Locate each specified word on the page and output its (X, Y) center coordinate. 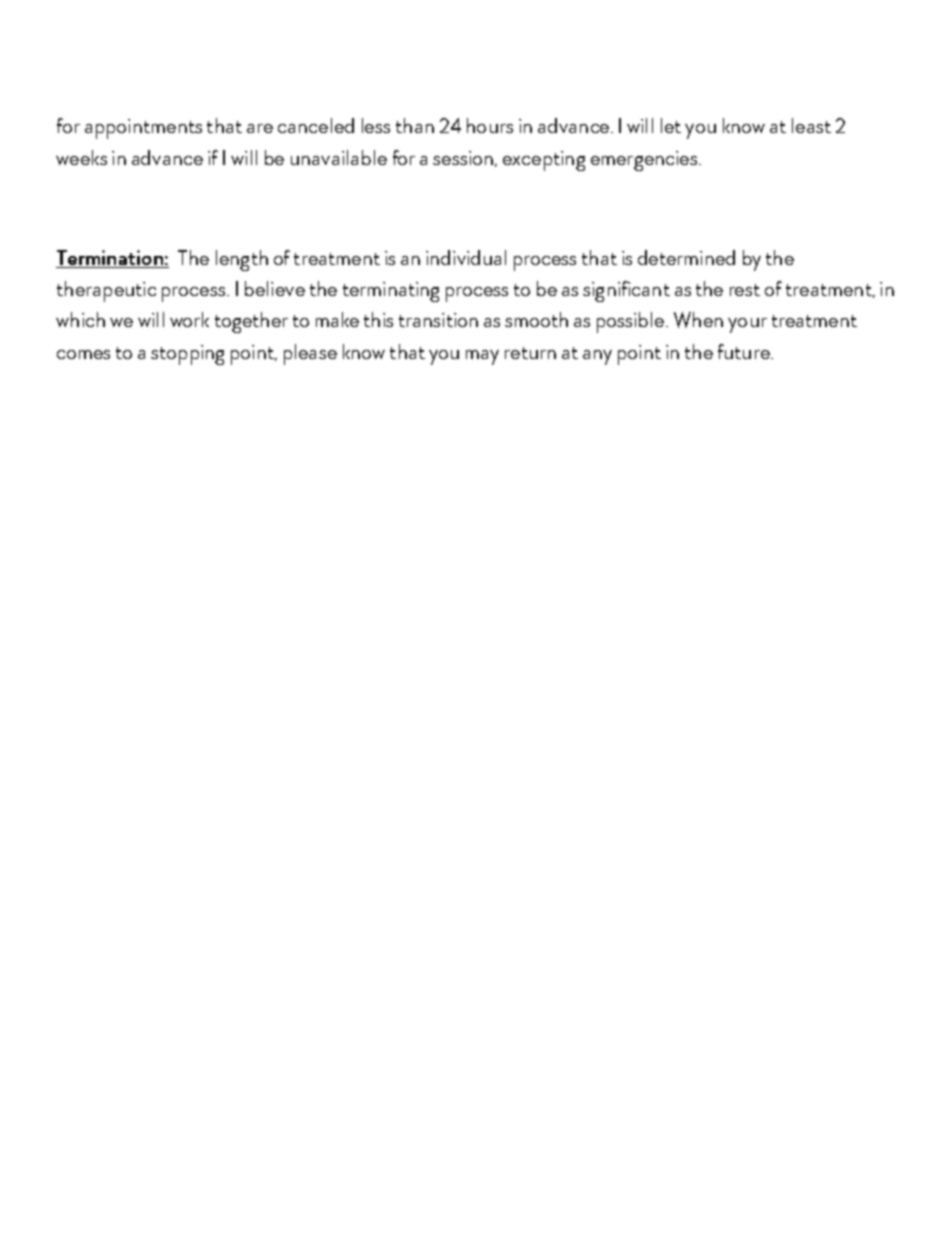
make (337, 319)
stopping (187, 355)
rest (745, 290)
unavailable (339, 157)
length (242, 260)
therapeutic (106, 291)
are (260, 128)
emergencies (645, 161)
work (189, 319)
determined (686, 257)
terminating (391, 292)
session (463, 158)
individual (466, 257)
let (671, 125)
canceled (316, 125)
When (698, 320)
